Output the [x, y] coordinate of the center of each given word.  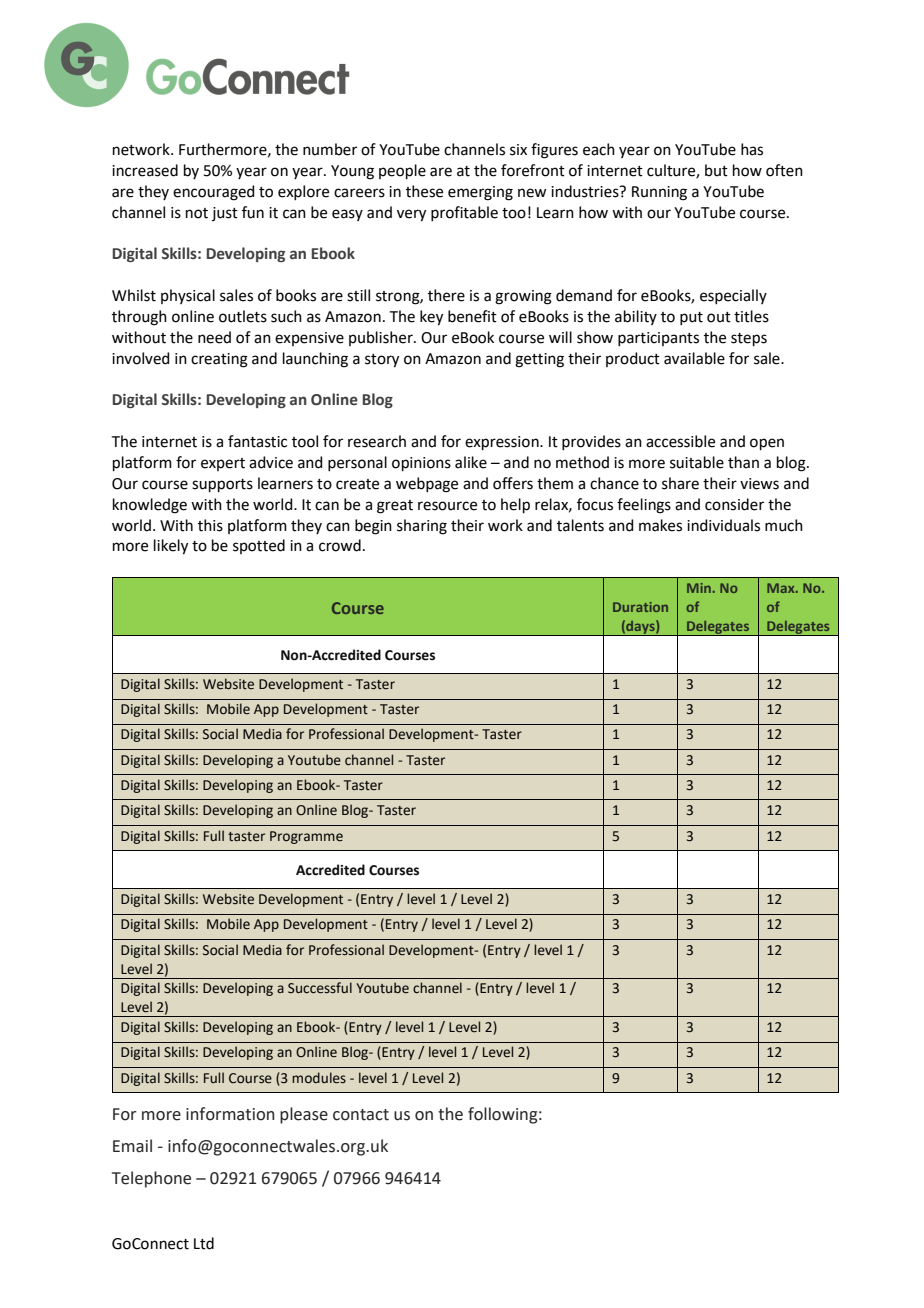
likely [171, 547]
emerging [480, 193]
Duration [640, 607]
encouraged [214, 193]
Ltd [204, 1243]
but [716, 170]
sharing [422, 527]
